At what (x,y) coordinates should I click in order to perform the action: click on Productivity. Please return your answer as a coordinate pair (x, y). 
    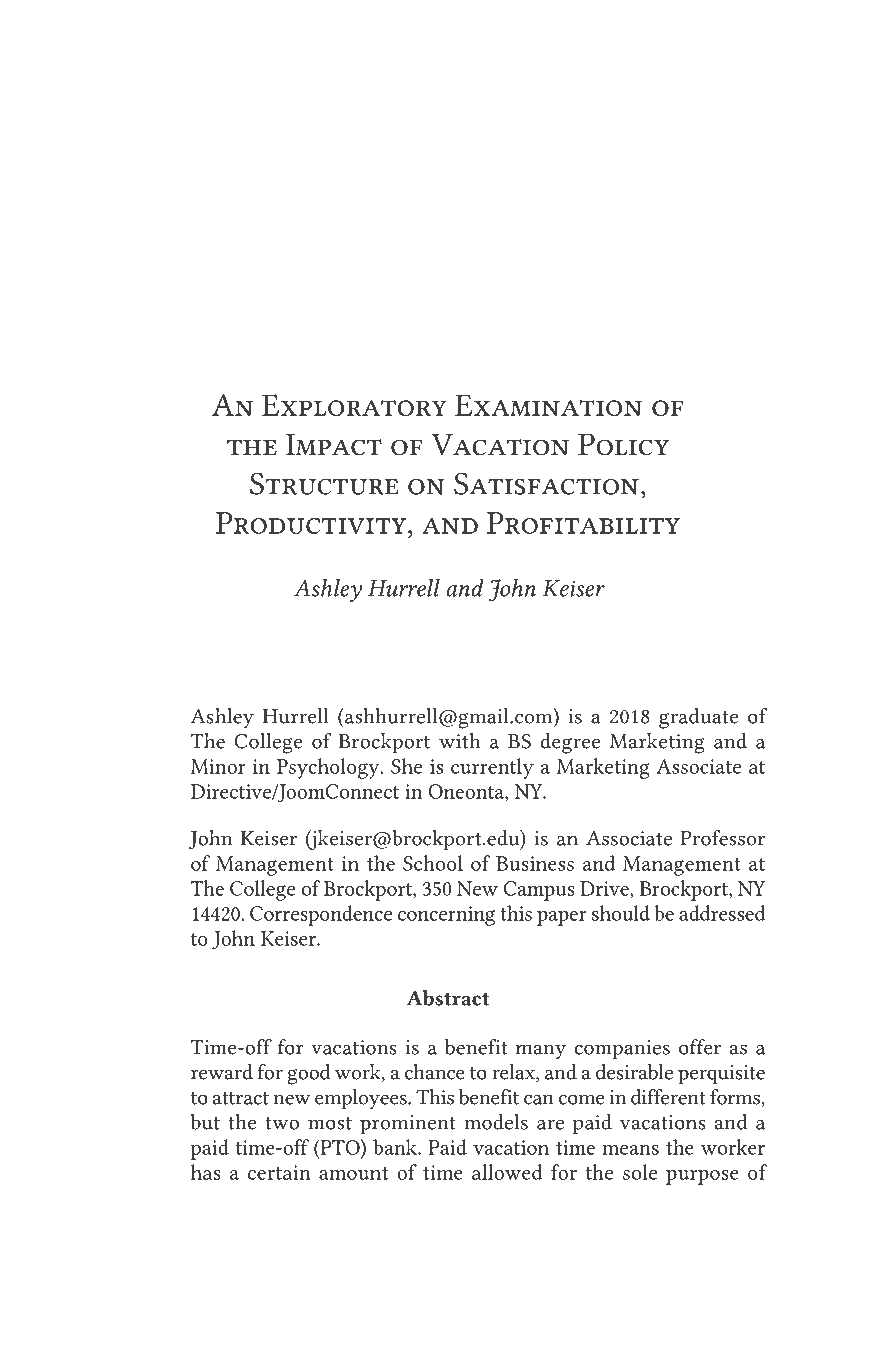
    Looking at the image, I should click on (312, 523).
